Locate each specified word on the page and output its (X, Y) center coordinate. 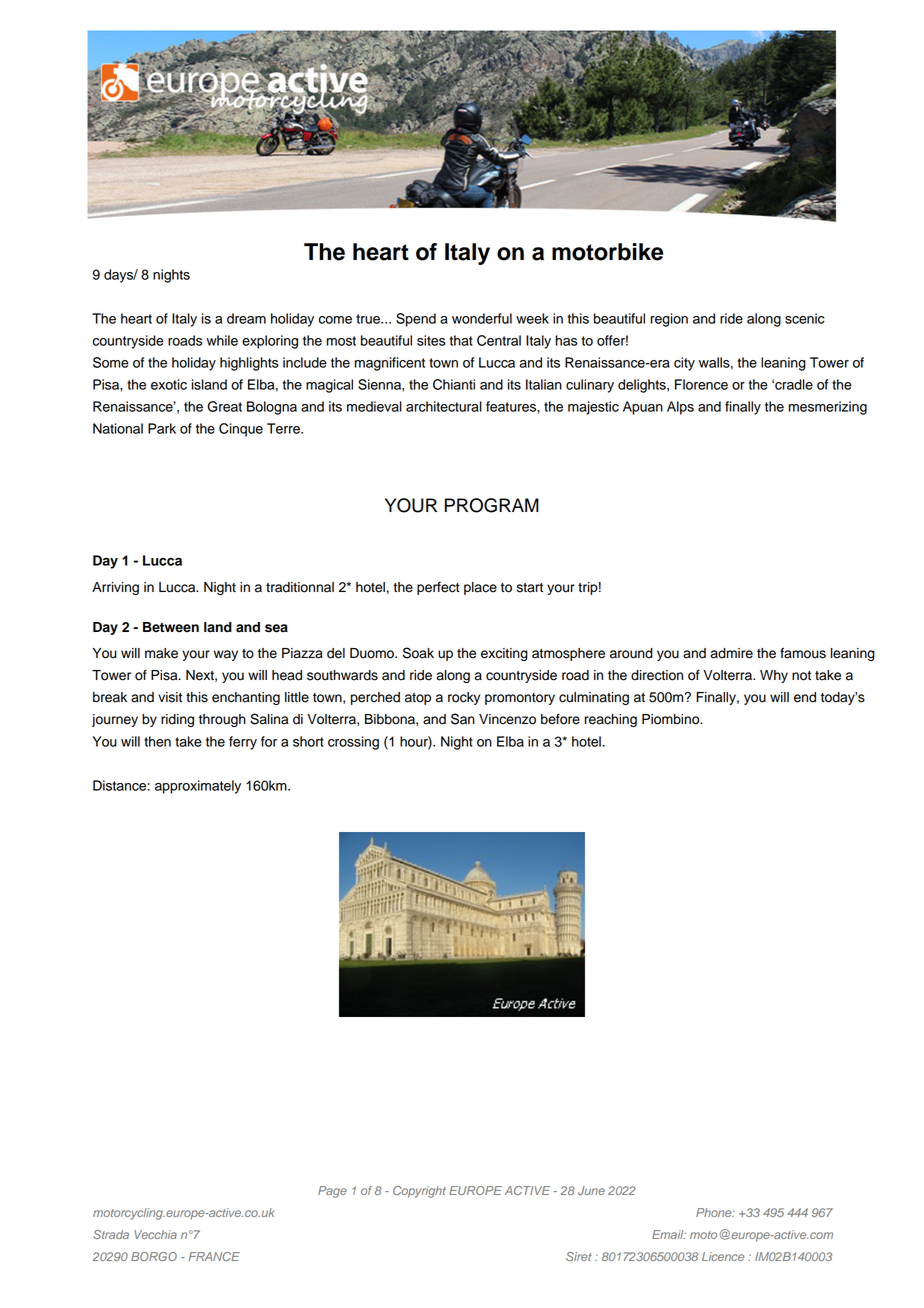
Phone (715, 1212)
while (222, 340)
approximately (198, 787)
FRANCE (214, 1256)
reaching (611, 720)
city (684, 364)
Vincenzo (507, 719)
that (461, 340)
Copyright (419, 1192)
